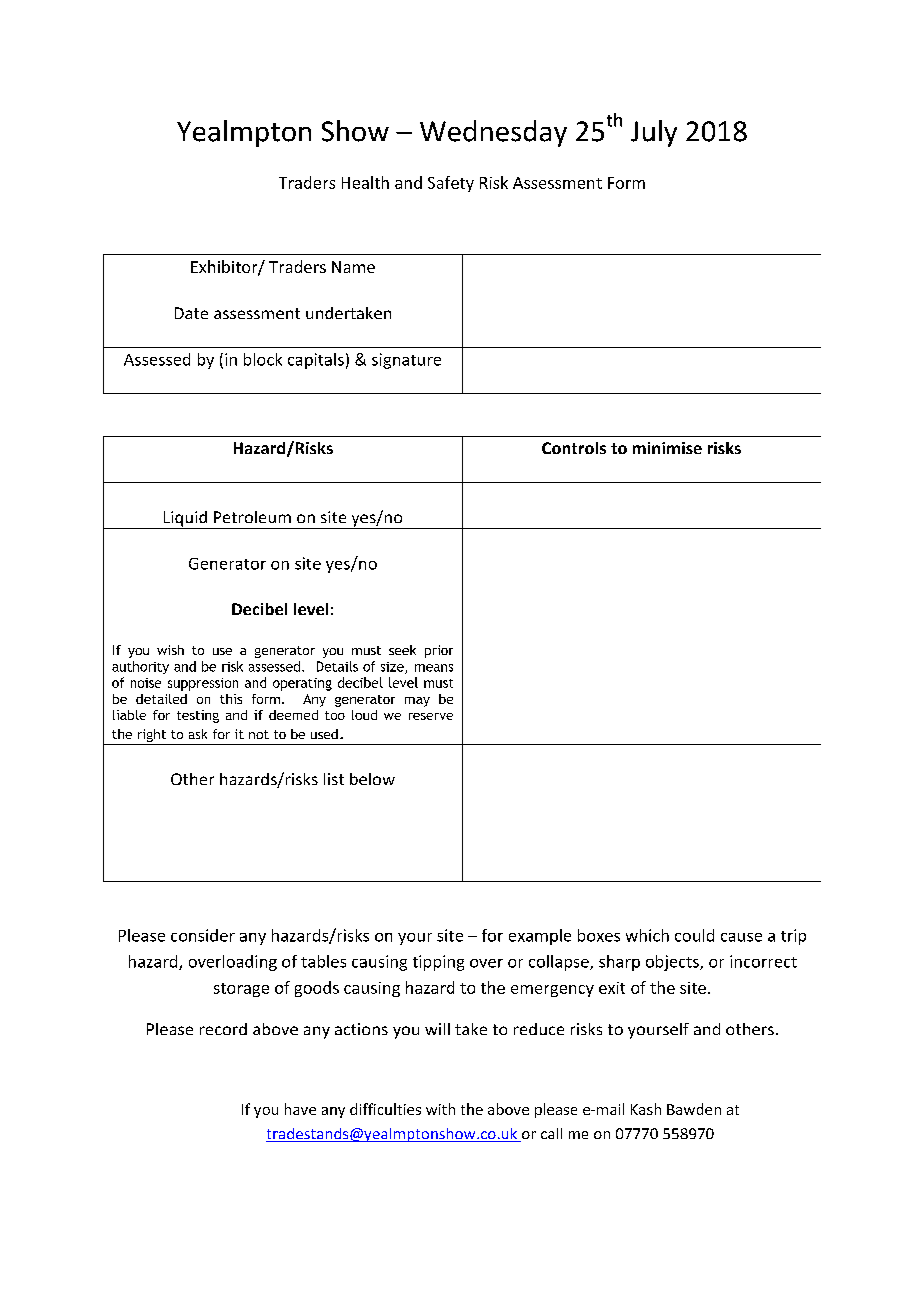 This page has height=1308, width=924. I want to click on Health, so click(365, 182).
